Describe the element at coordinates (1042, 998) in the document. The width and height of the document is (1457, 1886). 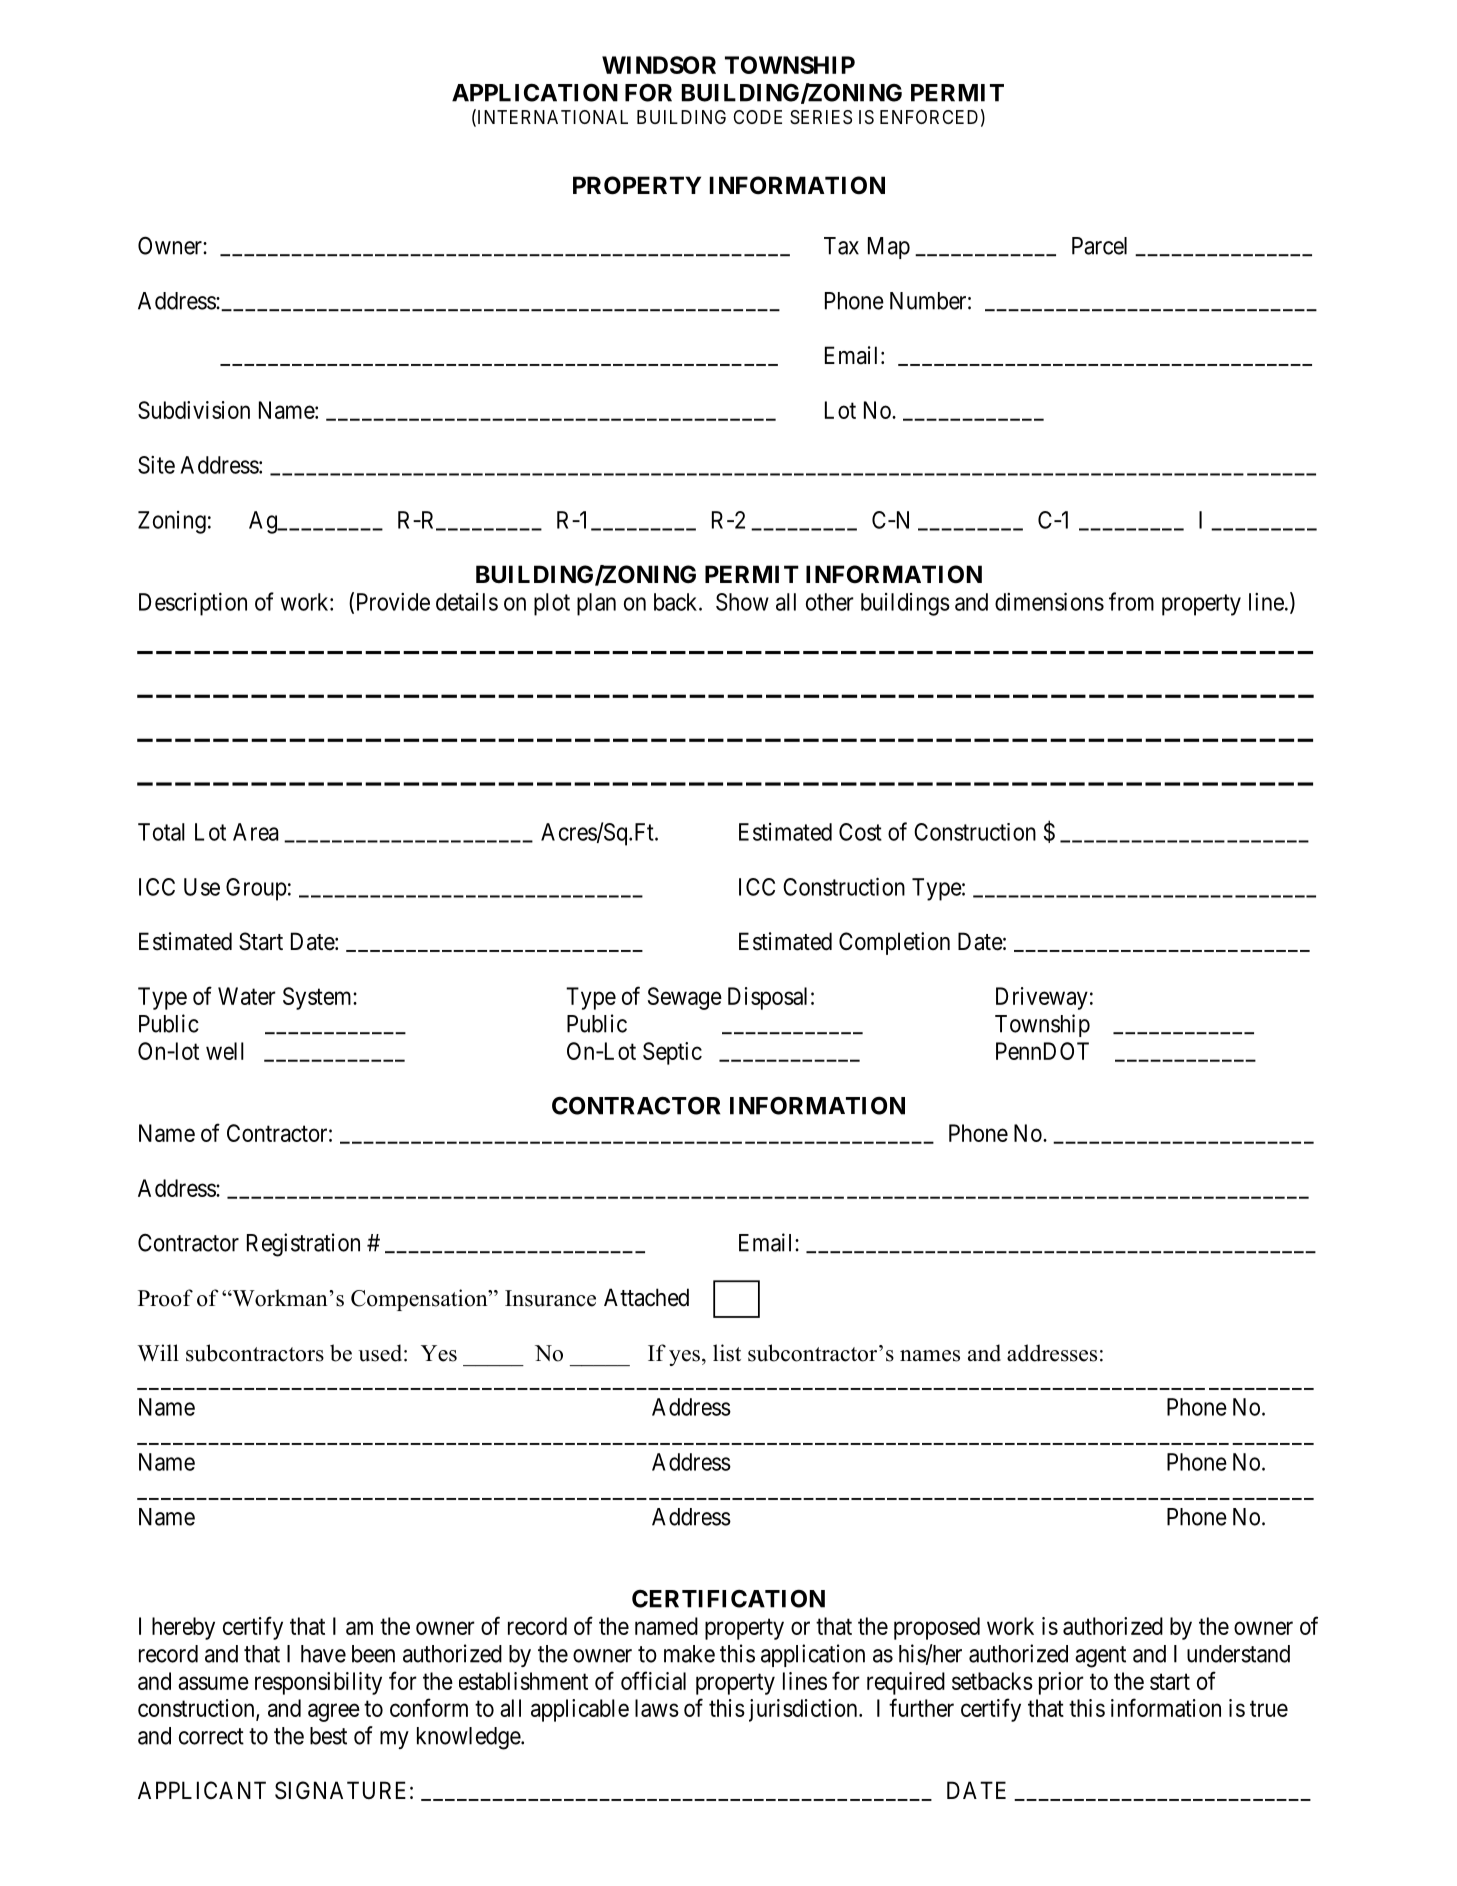
I see `Driveway` at that location.
